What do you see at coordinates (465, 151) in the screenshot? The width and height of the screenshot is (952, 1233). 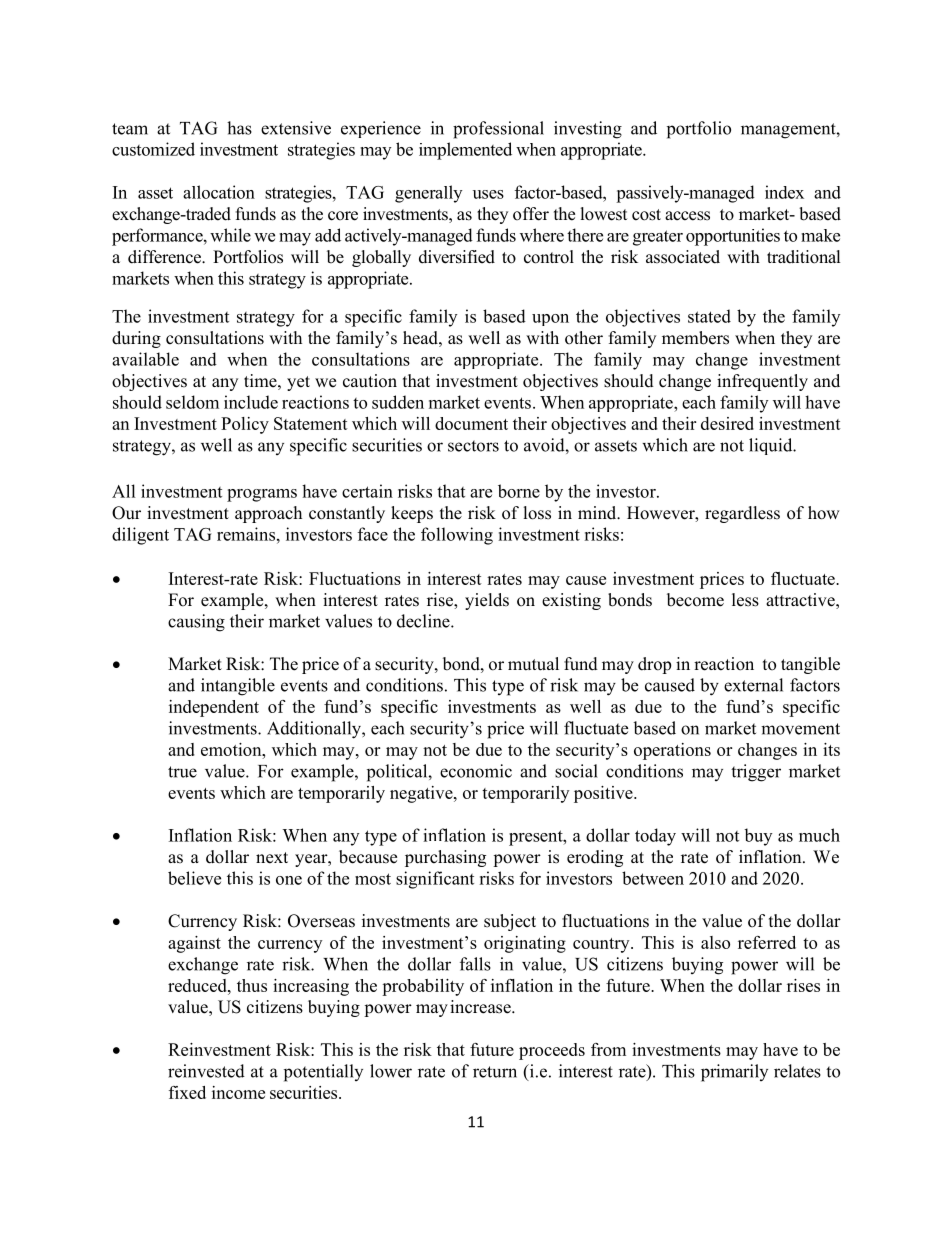 I see `implemented` at bounding box center [465, 151].
